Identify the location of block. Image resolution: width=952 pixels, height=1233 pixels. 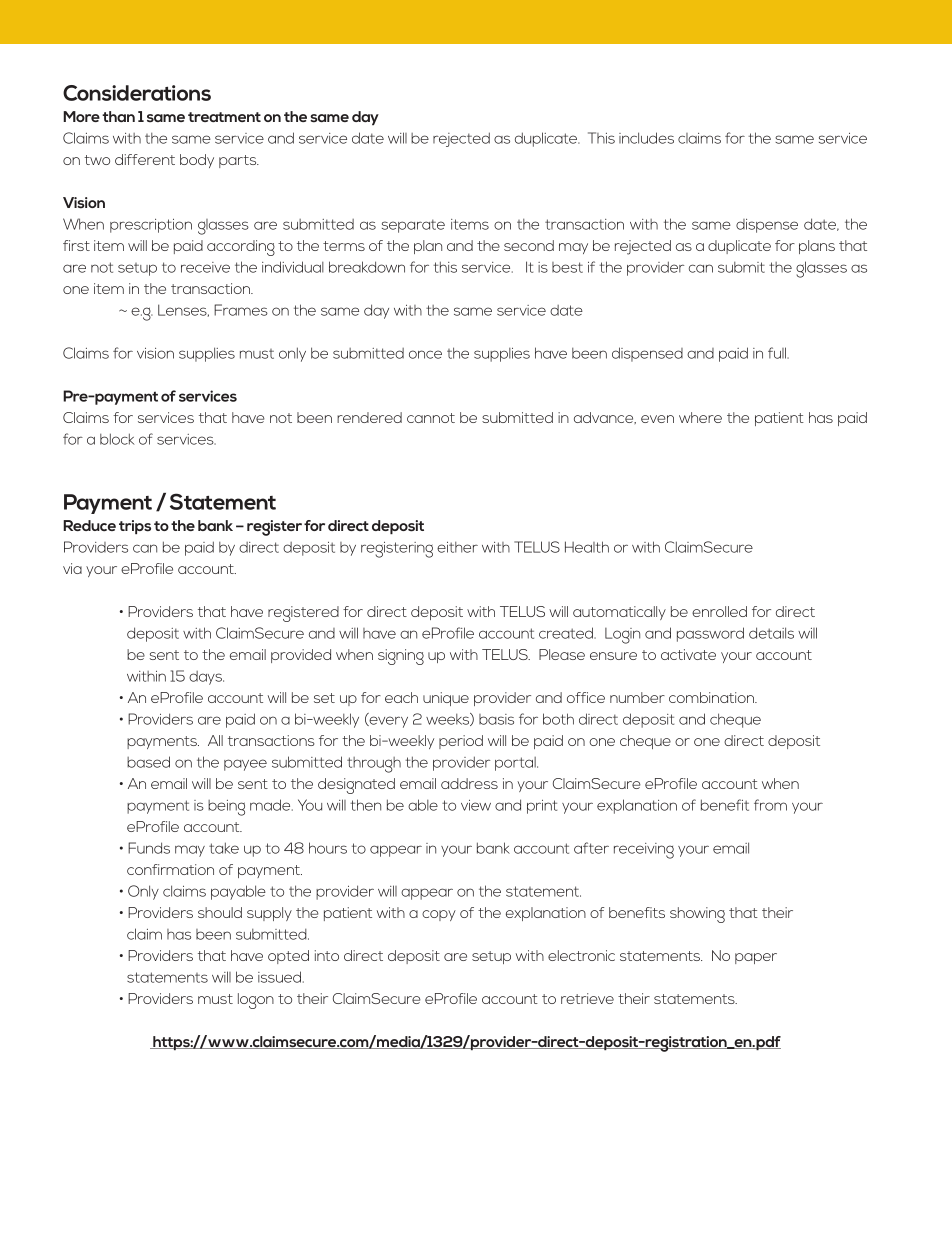
(117, 439).
